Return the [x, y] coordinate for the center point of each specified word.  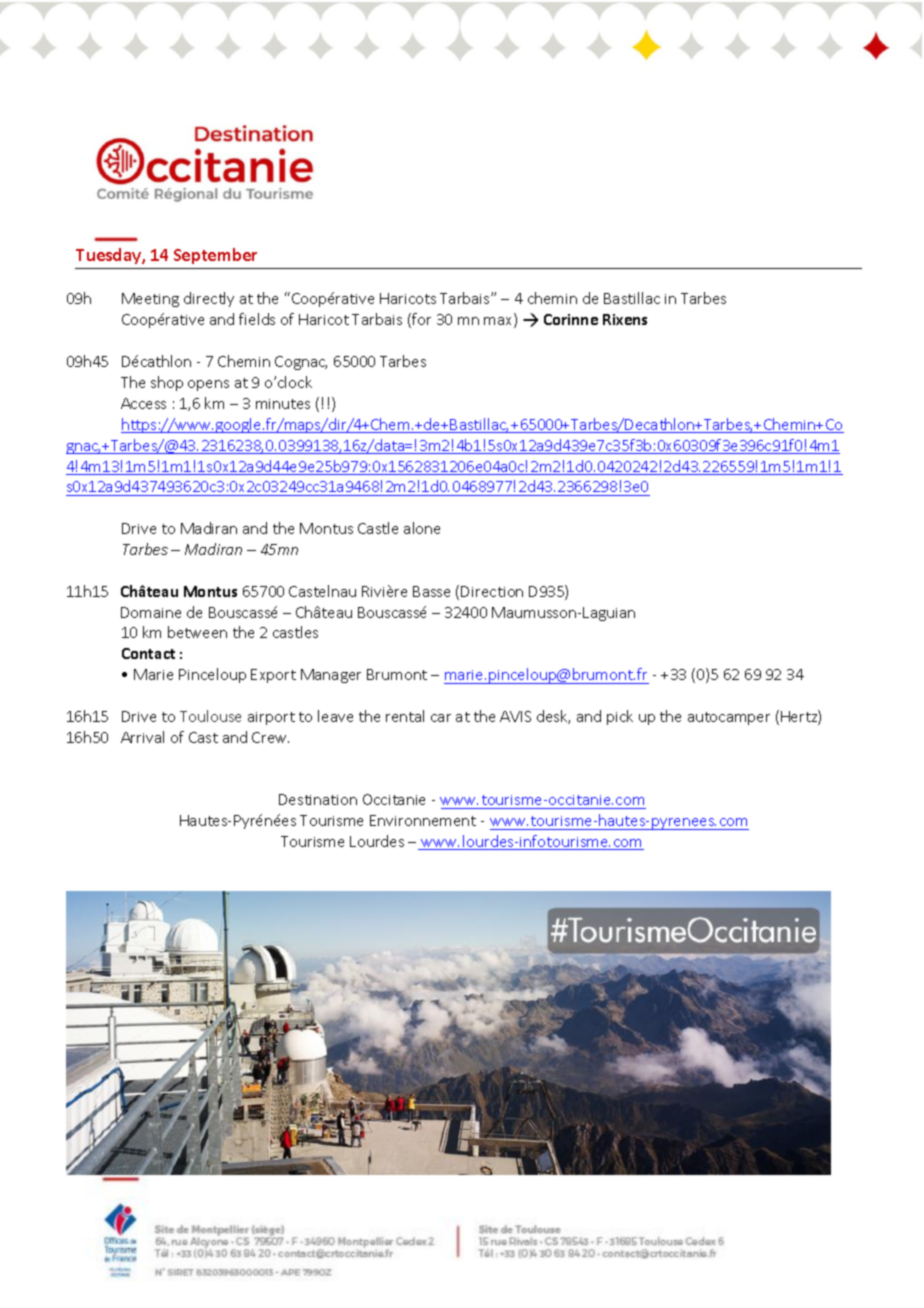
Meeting [150, 300]
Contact [148, 653]
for [420, 320]
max [499, 322]
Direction [492, 591]
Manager [331, 676]
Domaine [151, 612]
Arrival [142, 737]
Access [143, 403]
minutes [283, 404]
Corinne [571, 319]
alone [422, 528]
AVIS [515, 716]
